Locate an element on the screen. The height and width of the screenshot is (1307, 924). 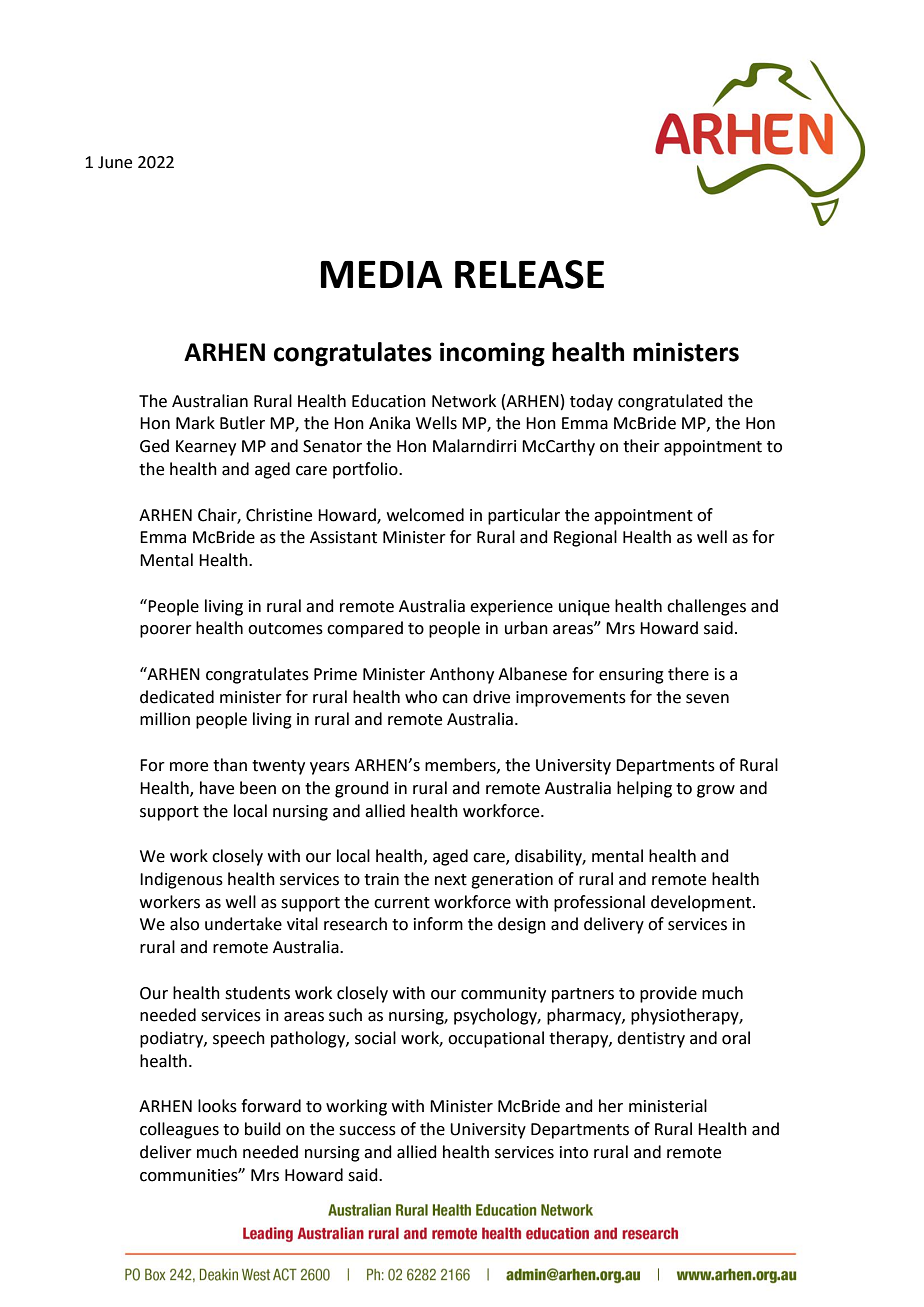
have is located at coordinates (217, 788).
